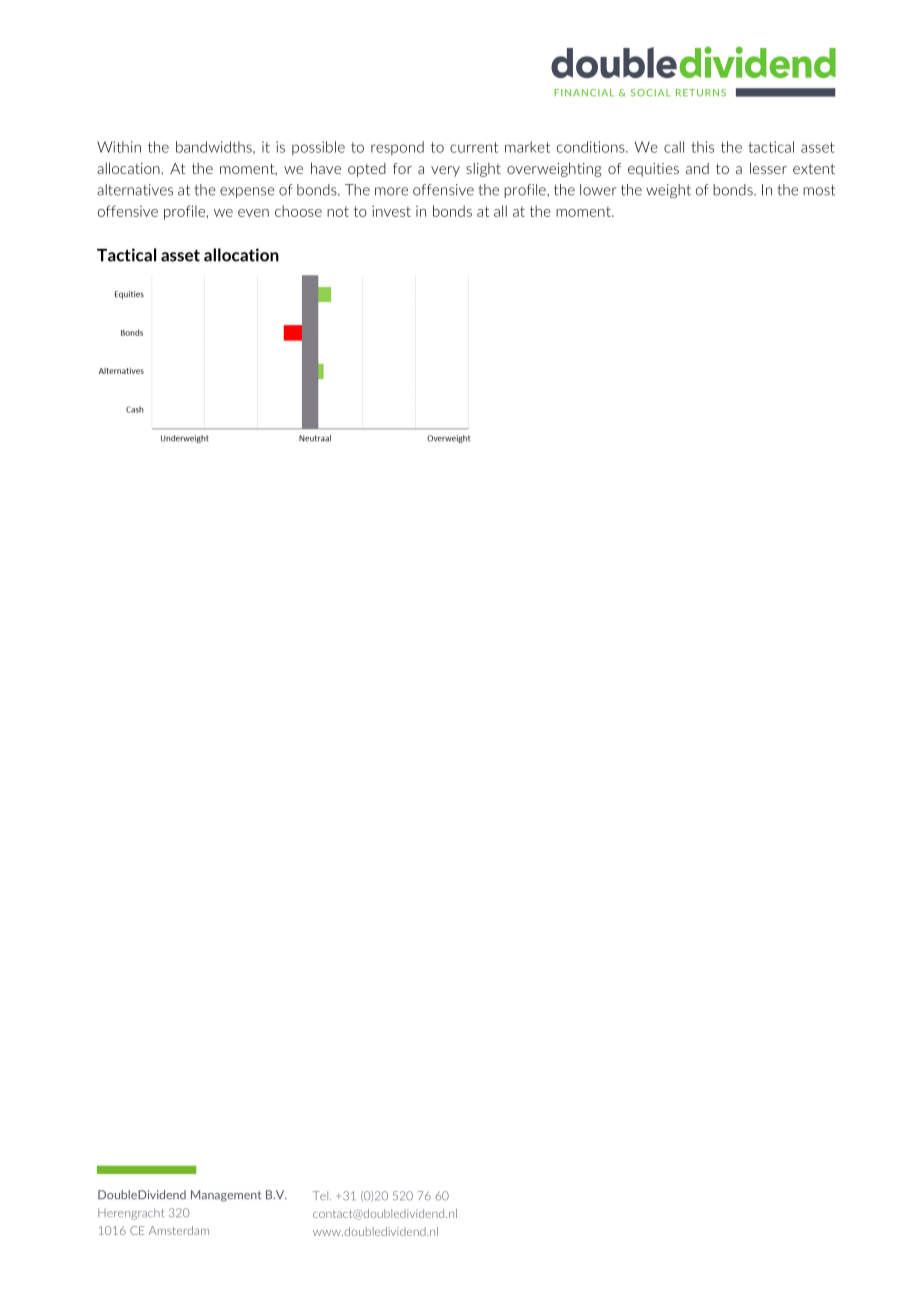 The height and width of the screenshot is (1309, 924). What do you see at coordinates (253, 213) in the screenshot?
I see `even` at bounding box center [253, 213].
